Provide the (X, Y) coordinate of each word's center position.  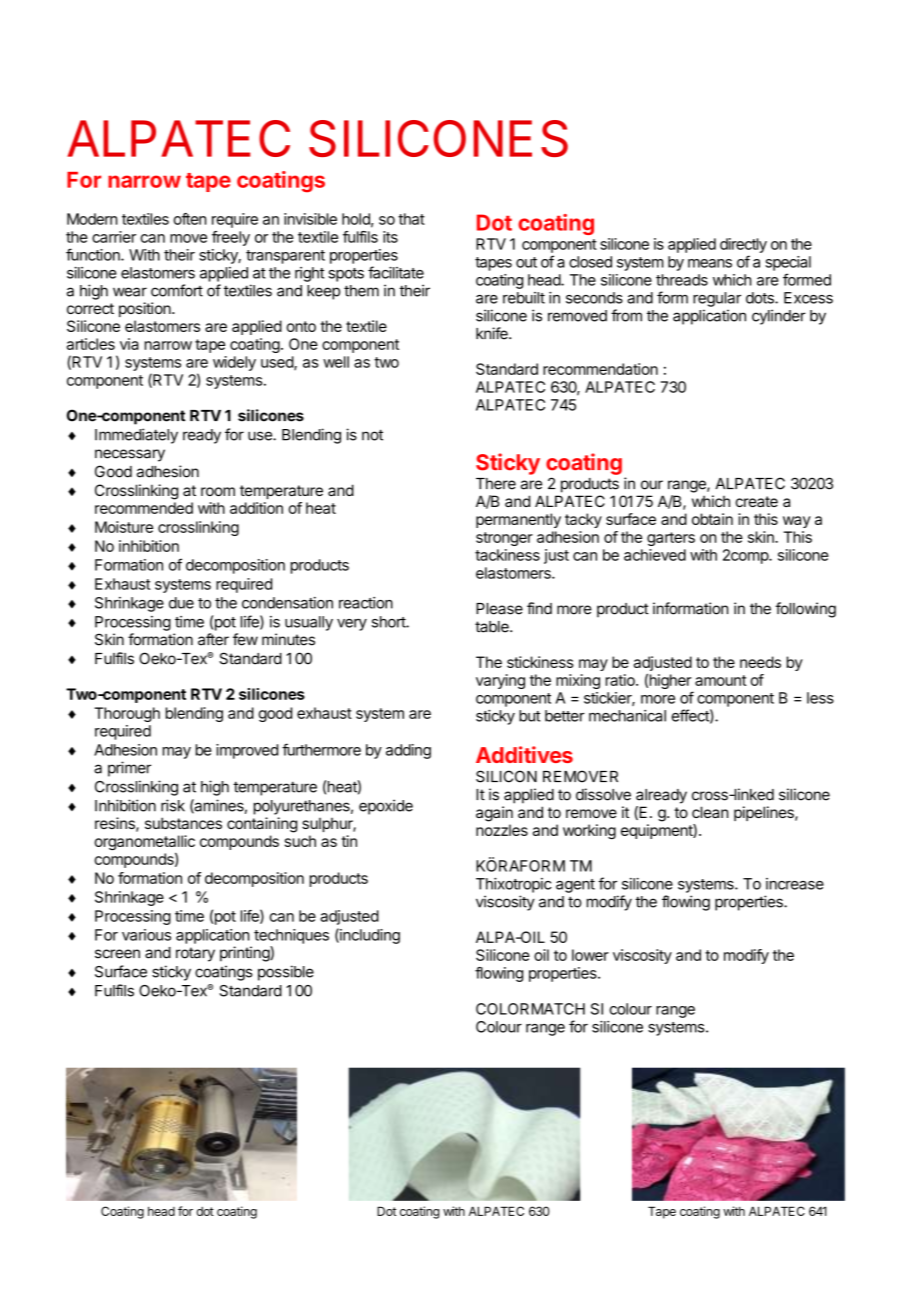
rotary (195, 954)
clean (710, 812)
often (190, 219)
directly (743, 245)
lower (590, 955)
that (411, 219)
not (372, 435)
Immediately (136, 436)
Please (499, 609)
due (181, 603)
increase (795, 884)
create (756, 501)
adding (408, 751)
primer (129, 769)
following (806, 610)
